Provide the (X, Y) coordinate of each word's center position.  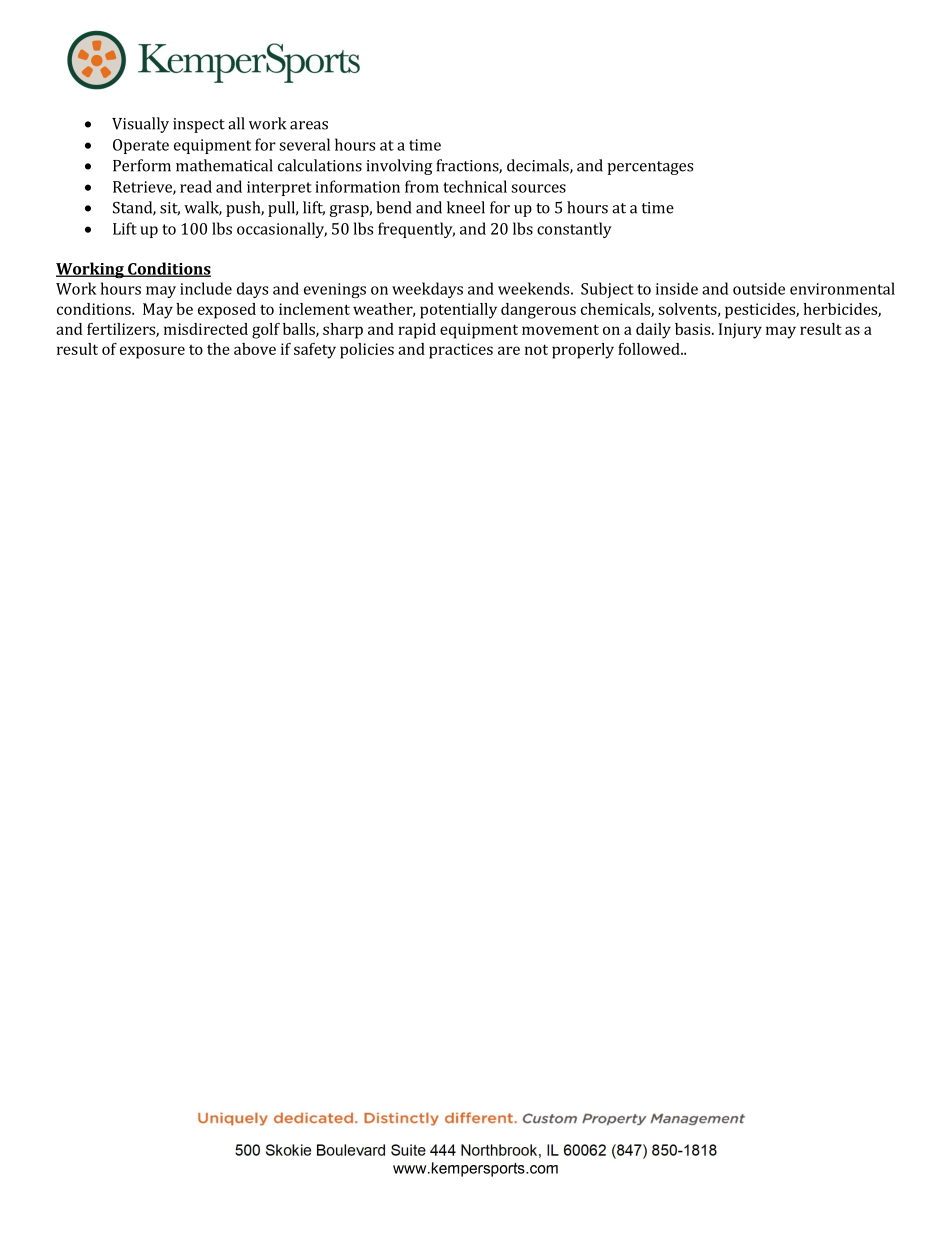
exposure (152, 352)
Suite (408, 1150)
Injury (740, 331)
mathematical (224, 165)
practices (461, 351)
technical (475, 186)
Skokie (288, 1150)
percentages (650, 168)
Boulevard (351, 1150)
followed (650, 349)
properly (583, 351)
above (255, 349)
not (536, 349)
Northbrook (499, 1150)
